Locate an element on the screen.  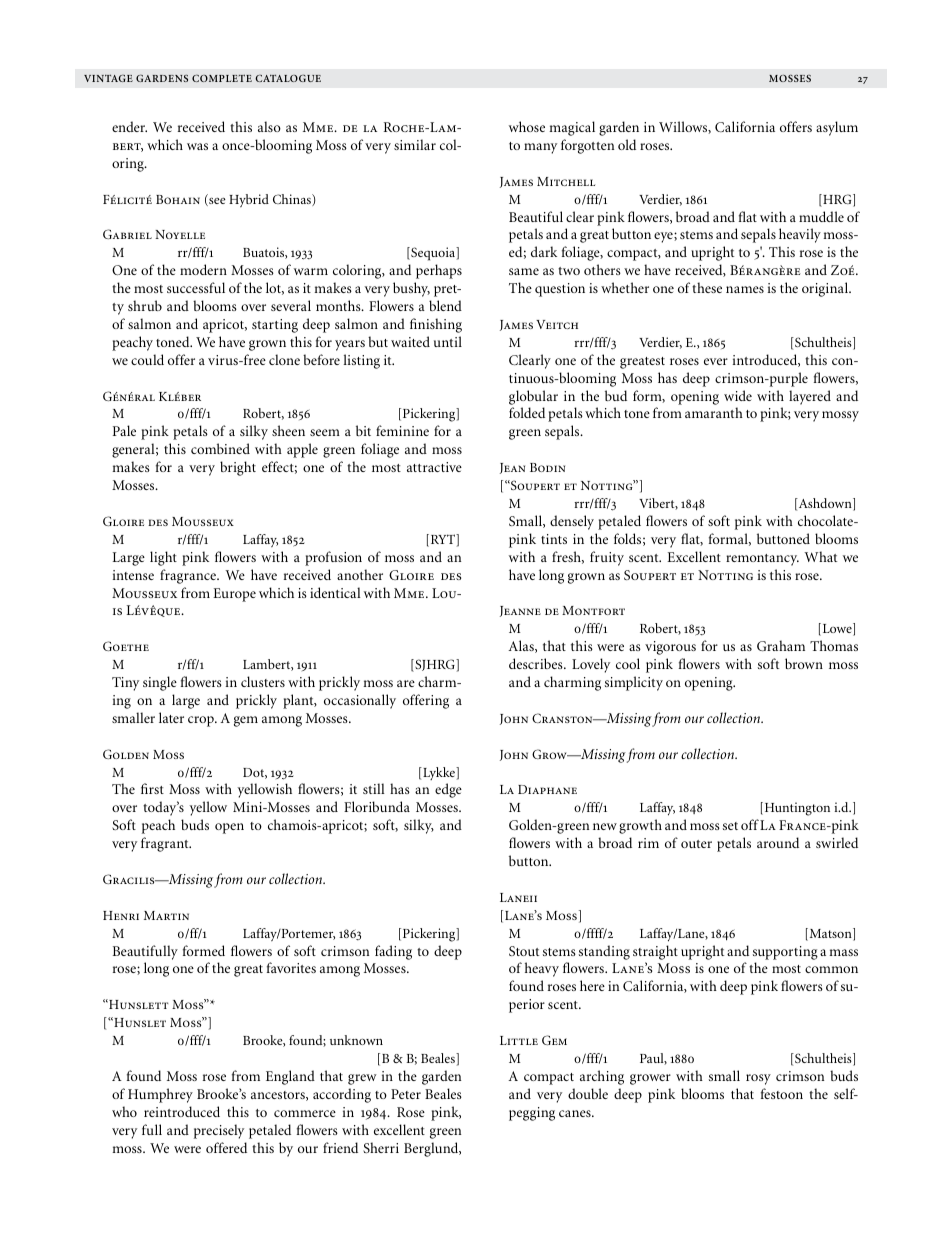
until is located at coordinates (448, 341).
